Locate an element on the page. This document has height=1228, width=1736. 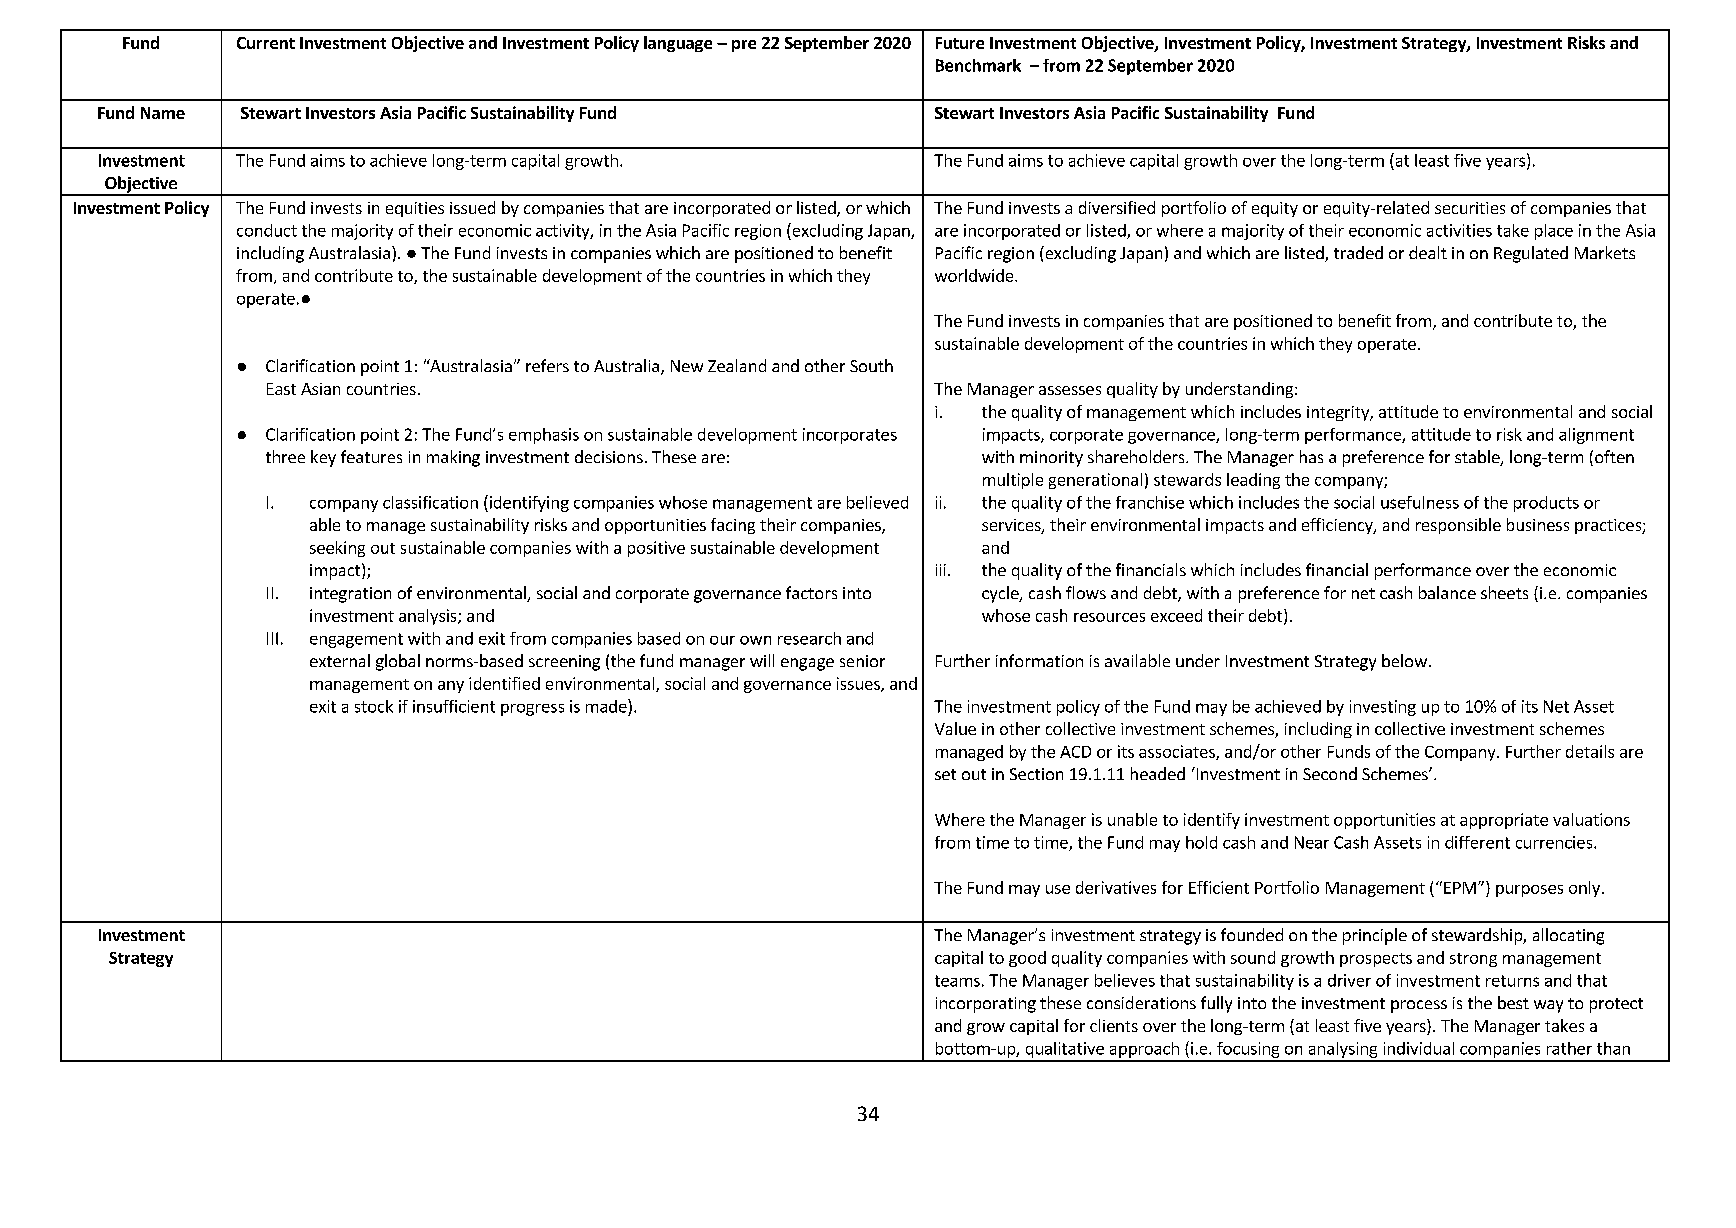
South is located at coordinates (871, 365).
